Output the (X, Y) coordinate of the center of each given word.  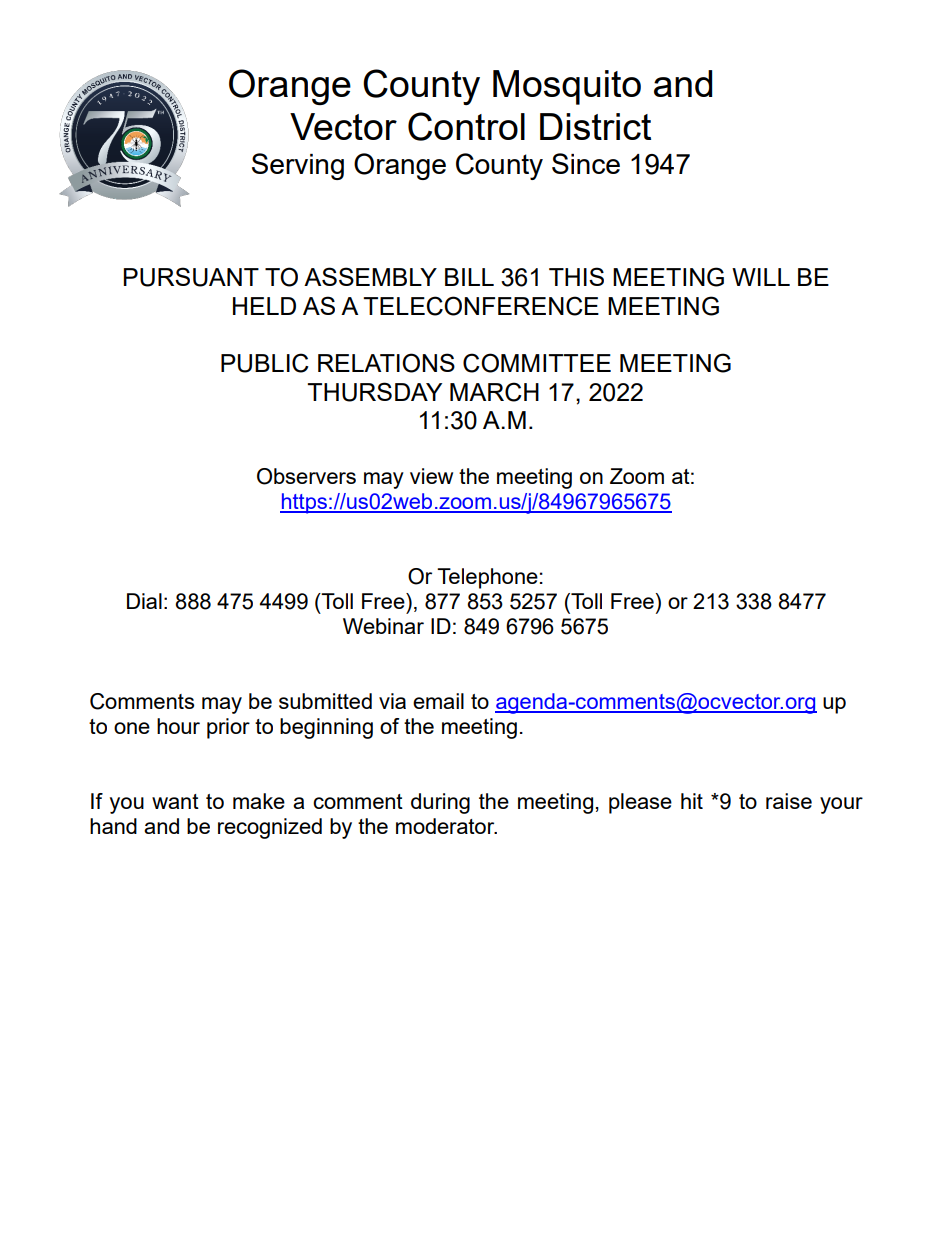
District (595, 126)
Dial (144, 601)
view (431, 476)
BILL (469, 277)
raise (789, 801)
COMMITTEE (537, 363)
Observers (306, 476)
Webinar (383, 626)
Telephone (487, 578)
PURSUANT (191, 277)
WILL (761, 277)
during (440, 803)
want (175, 801)
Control (466, 126)
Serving (298, 166)
